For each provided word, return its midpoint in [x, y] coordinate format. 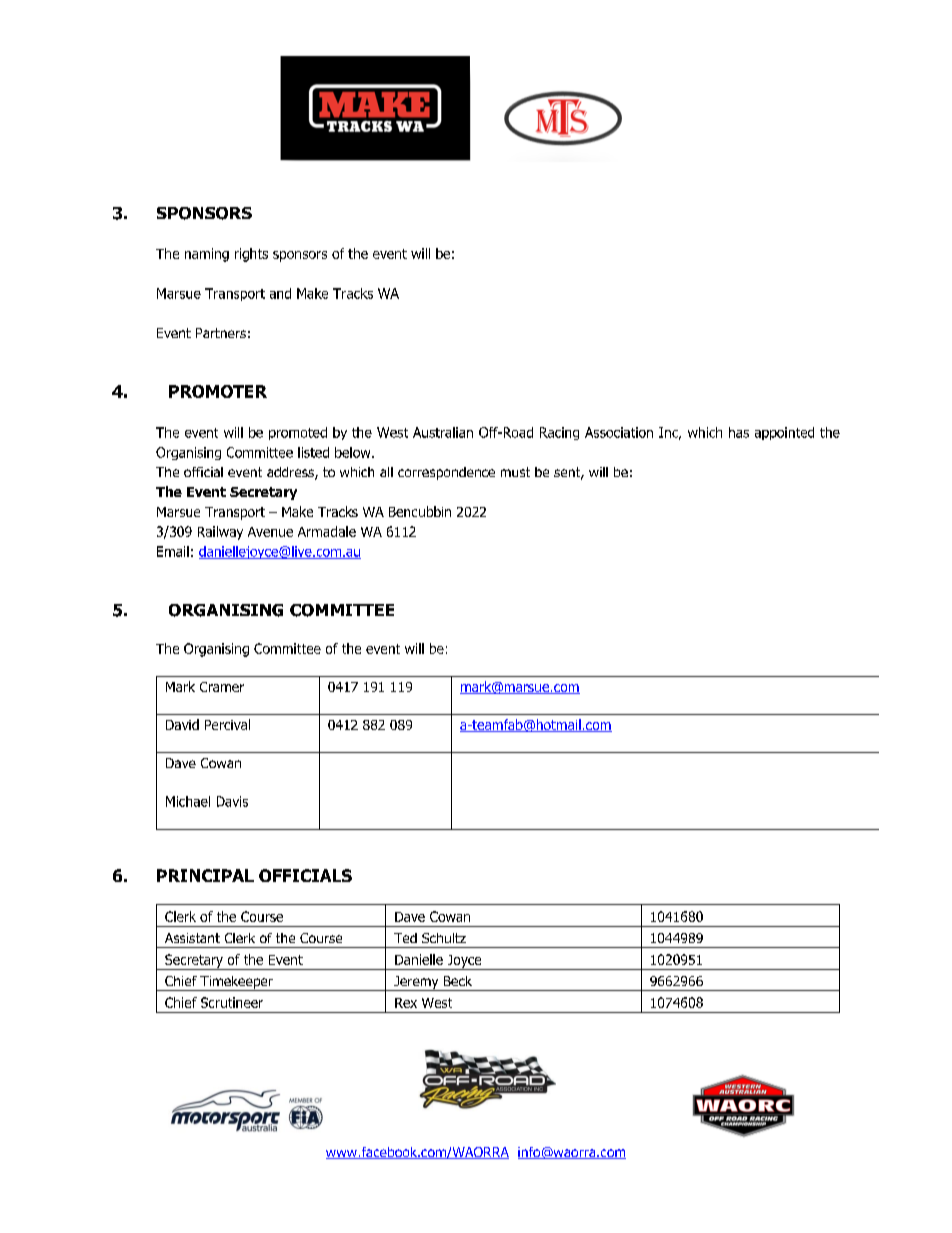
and [280, 293]
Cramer [222, 687]
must [515, 472]
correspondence [446, 473]
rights [251, 255]
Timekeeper [236, 983]
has [739, 432]
